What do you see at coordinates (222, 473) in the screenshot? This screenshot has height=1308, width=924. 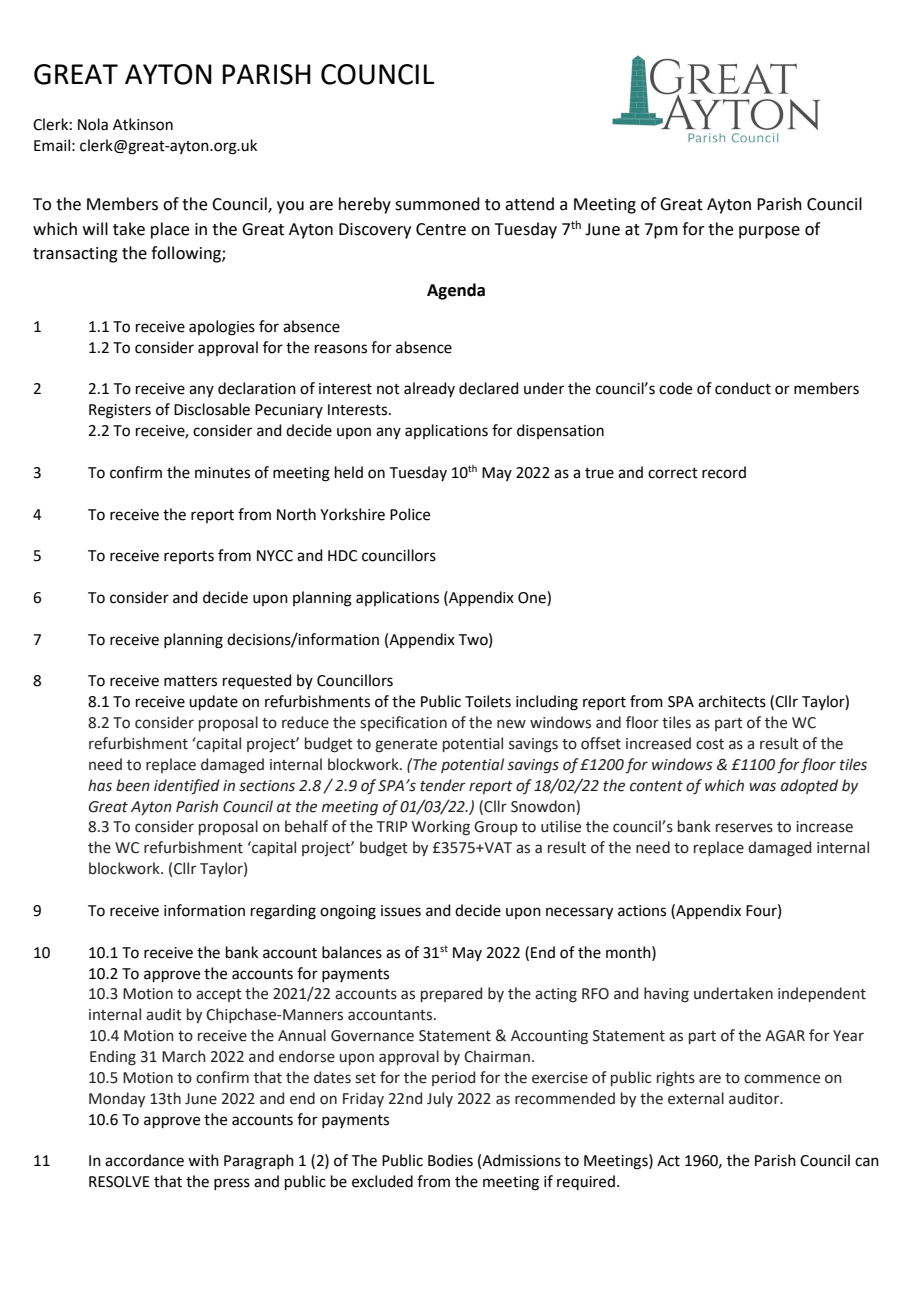 I see `minutes` at bounding box center [222, 473].
